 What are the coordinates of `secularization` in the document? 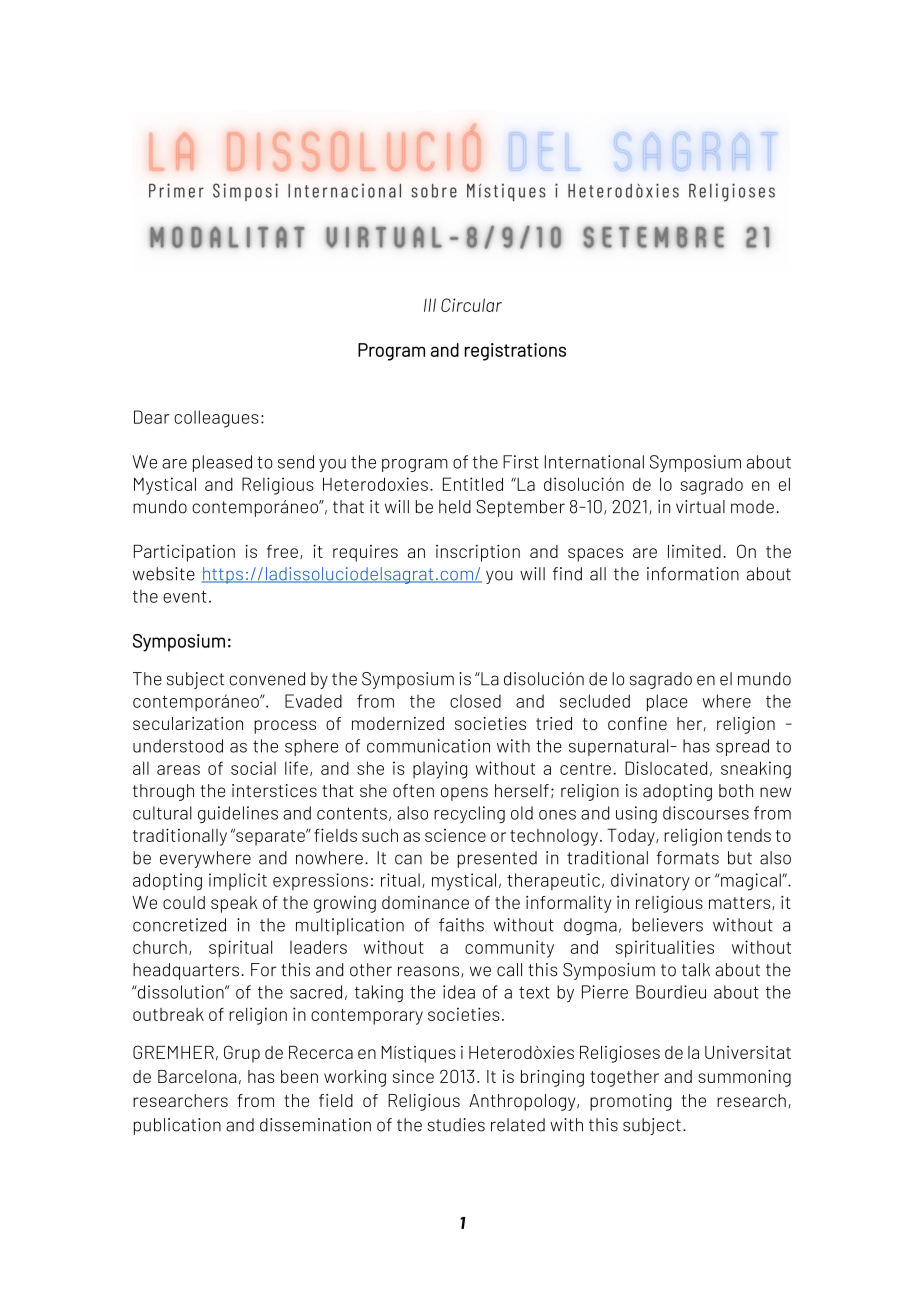 It's located at (188, 723).
